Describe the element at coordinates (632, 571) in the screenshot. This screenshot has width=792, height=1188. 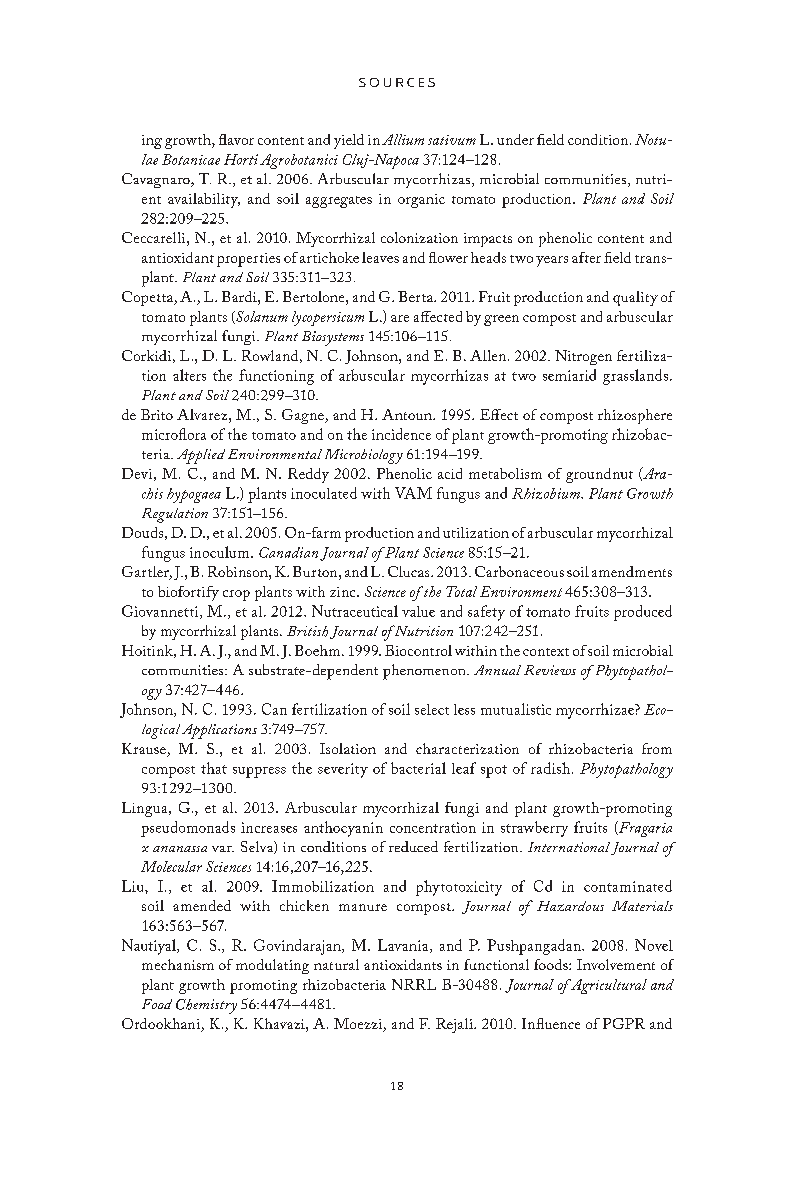
I see `amendments` at that location.
